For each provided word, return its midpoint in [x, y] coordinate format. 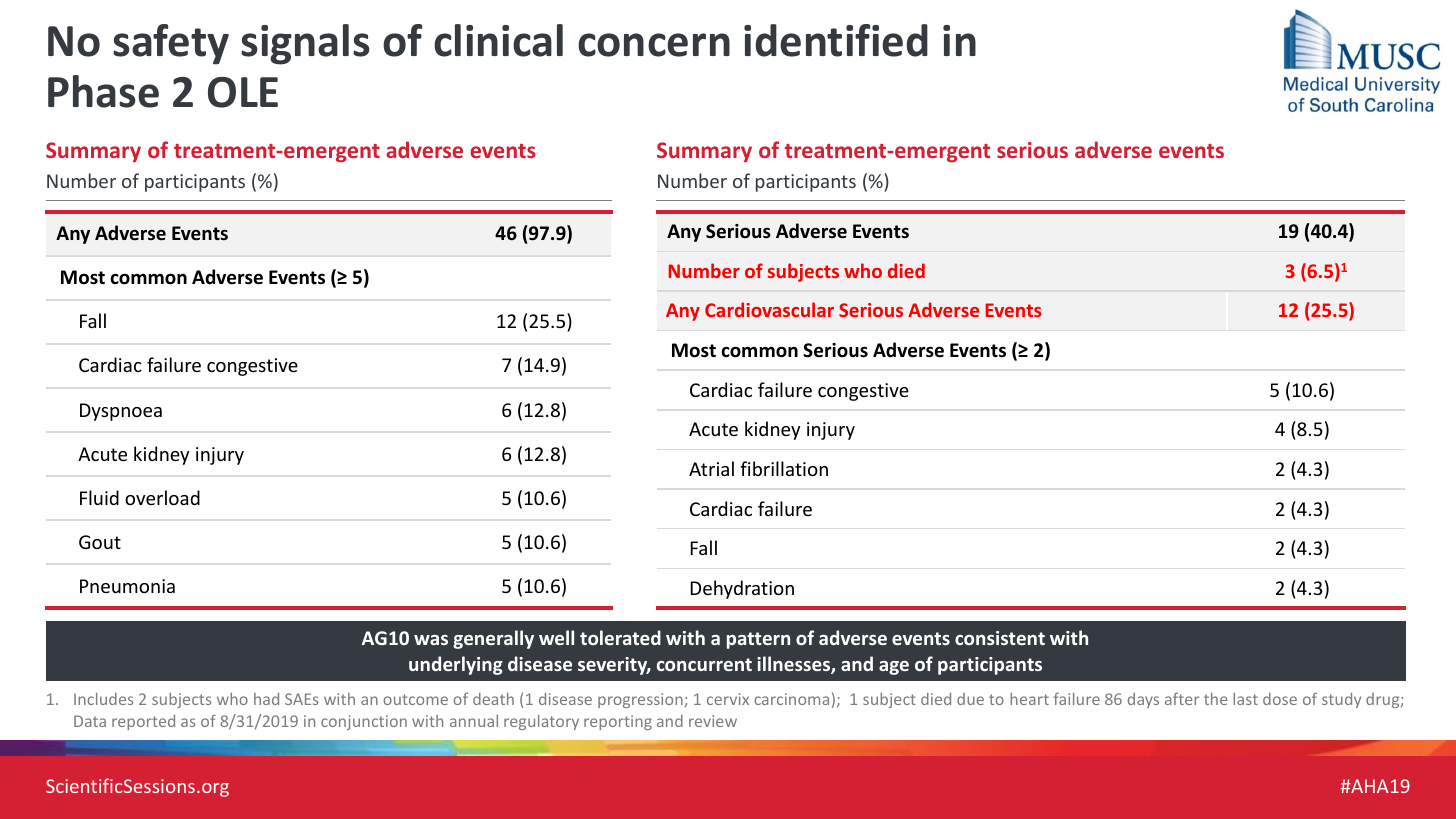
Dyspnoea [121, 412]
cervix [728, 699]
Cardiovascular [769, 309]
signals [305, 44]
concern [654, 45]
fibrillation [784, 468]
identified [836, 40]
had [266, 699]
